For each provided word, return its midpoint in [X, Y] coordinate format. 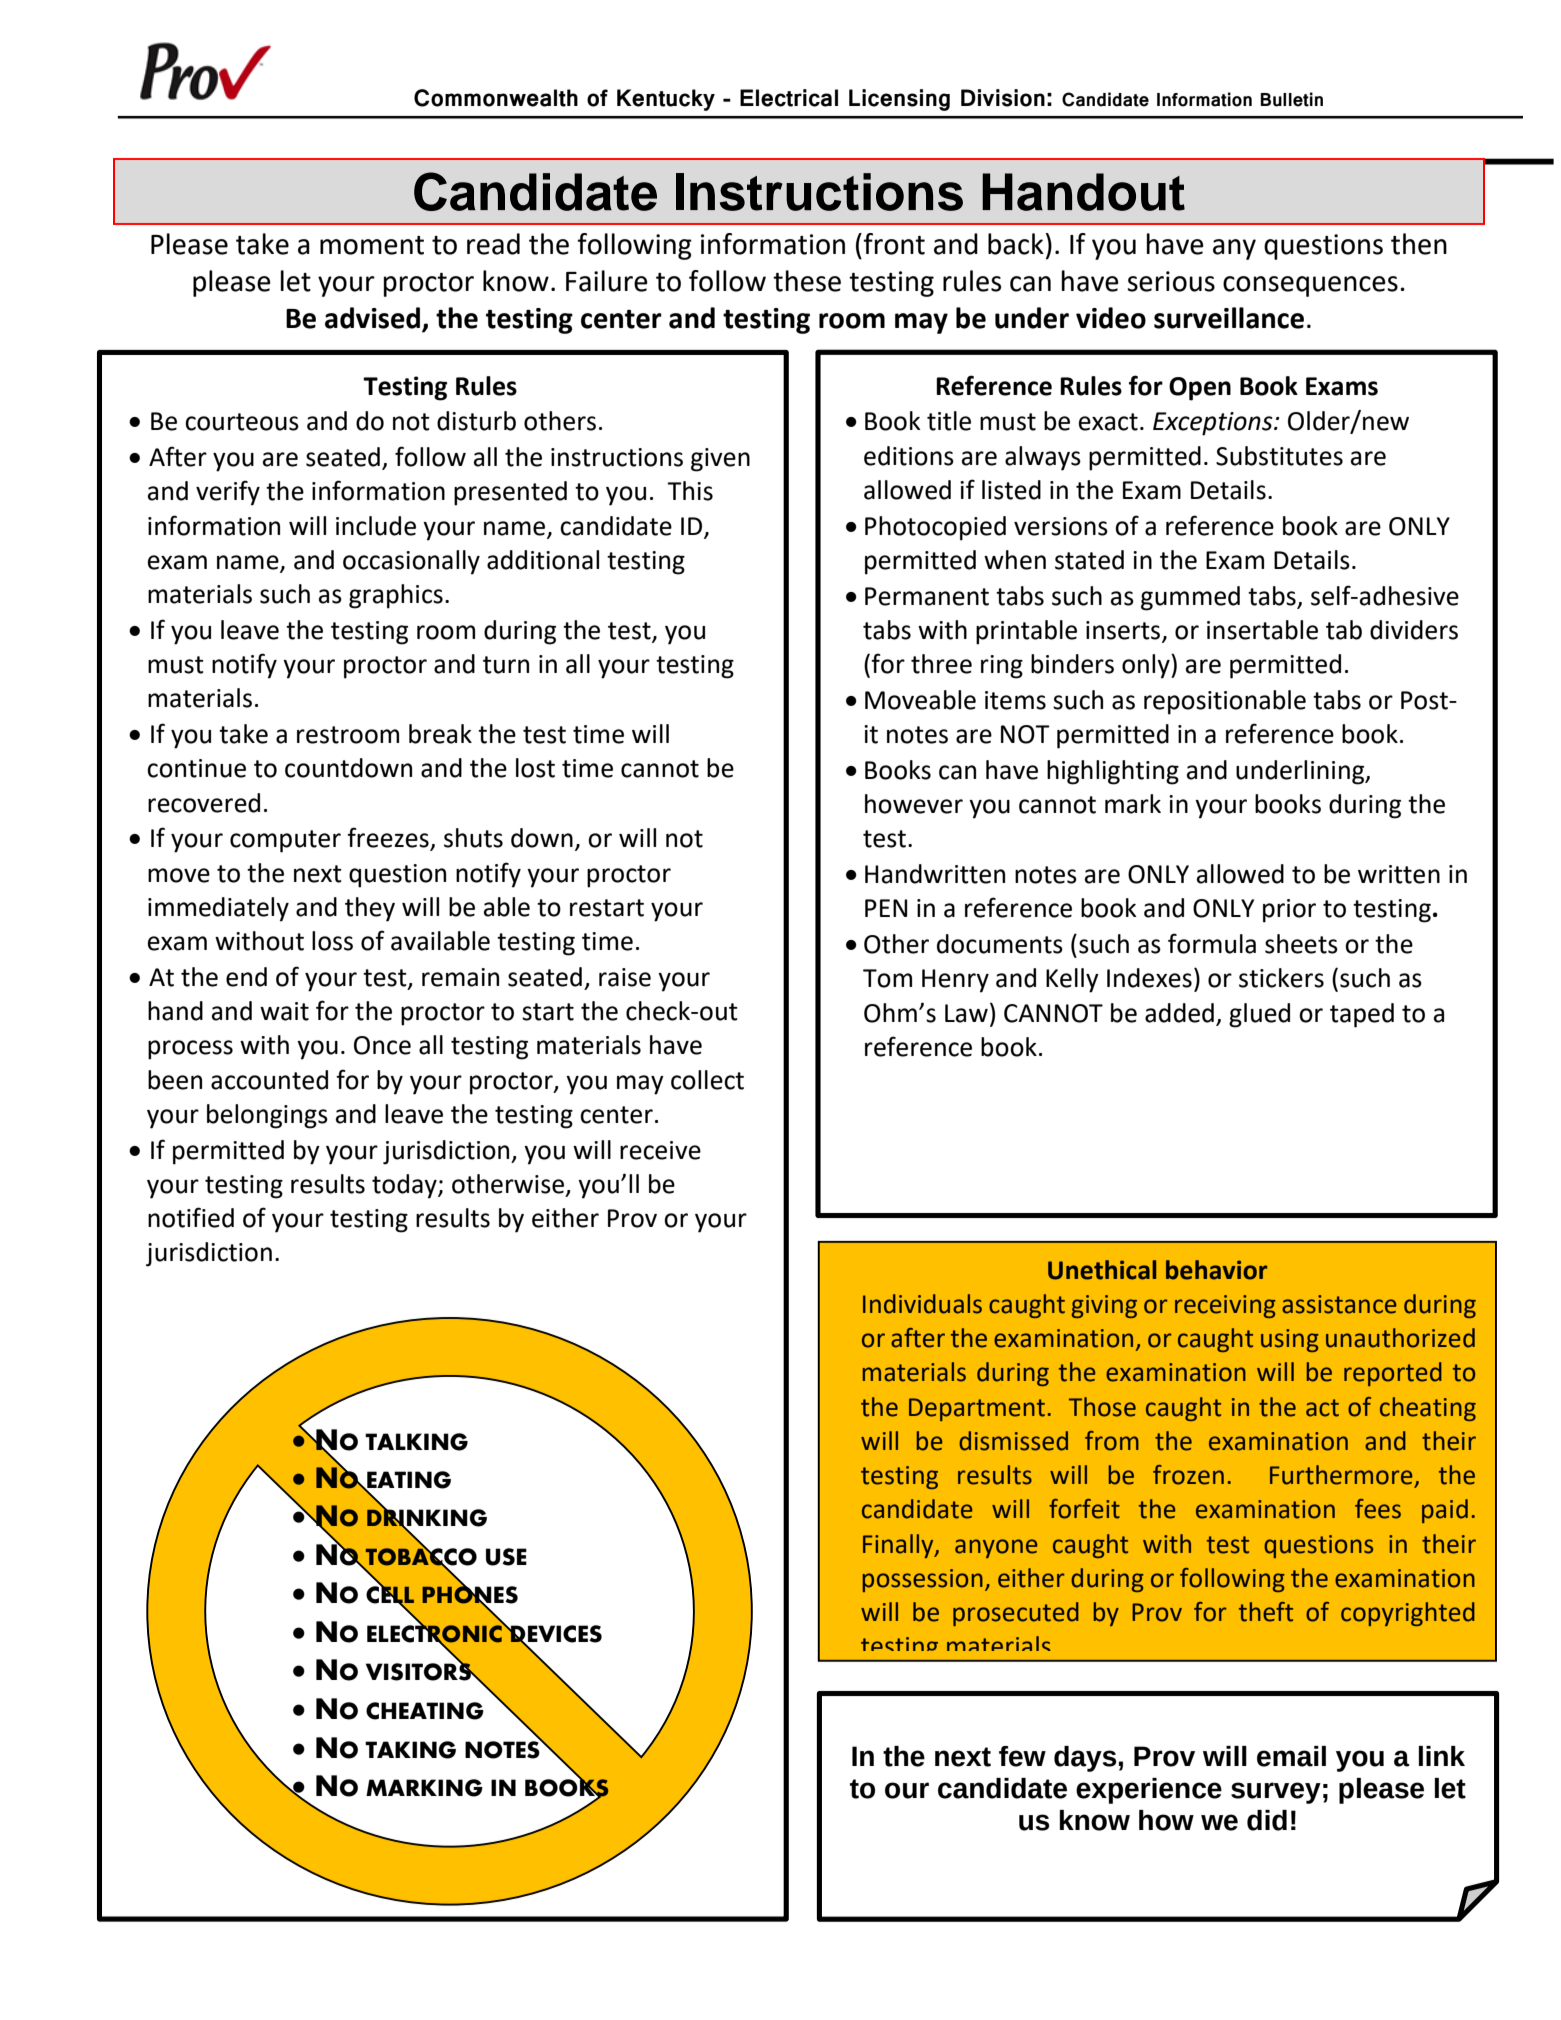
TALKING [416, 1442]
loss [332, 941]
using [1290, 1340]
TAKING [410, 1750]
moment [372, 245]
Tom [887, 978]
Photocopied [935, 528]
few [1022, 1756]
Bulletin [1291, 99]
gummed [1190, 598]
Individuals [922, 1304]
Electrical [789, 98]
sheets [1301, 944]
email [1291, 1756]
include [376, 526]
